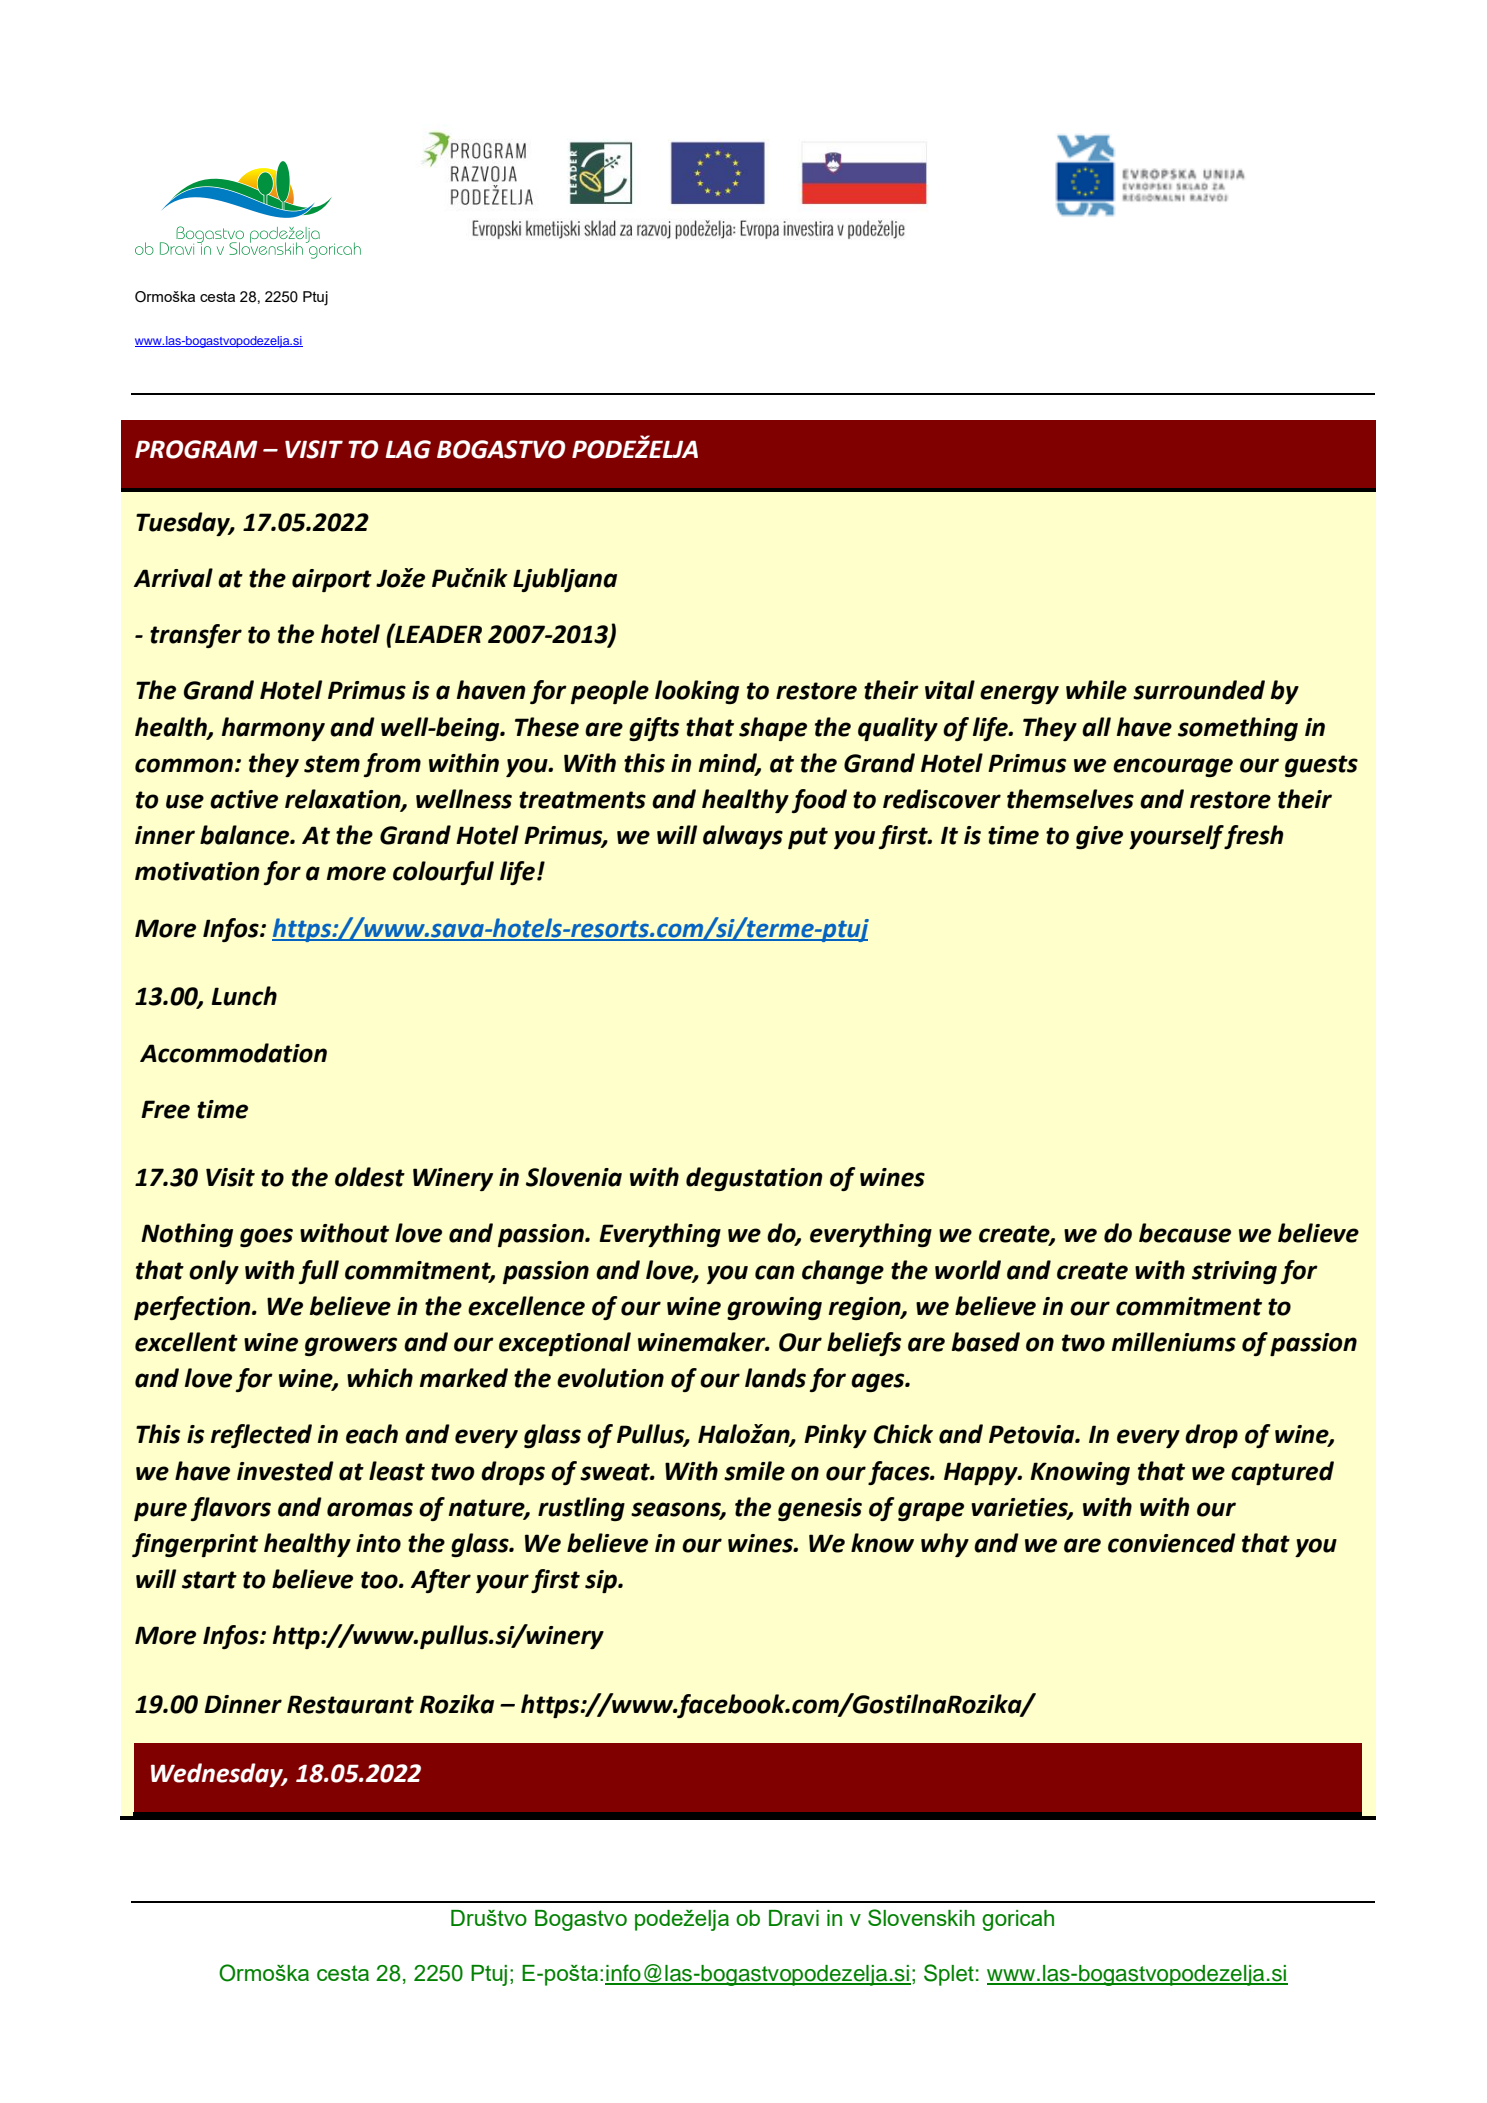  What do you see at coordinates (775, 1272) in the document?
I see `can` at bounding box center [775, 1272].
